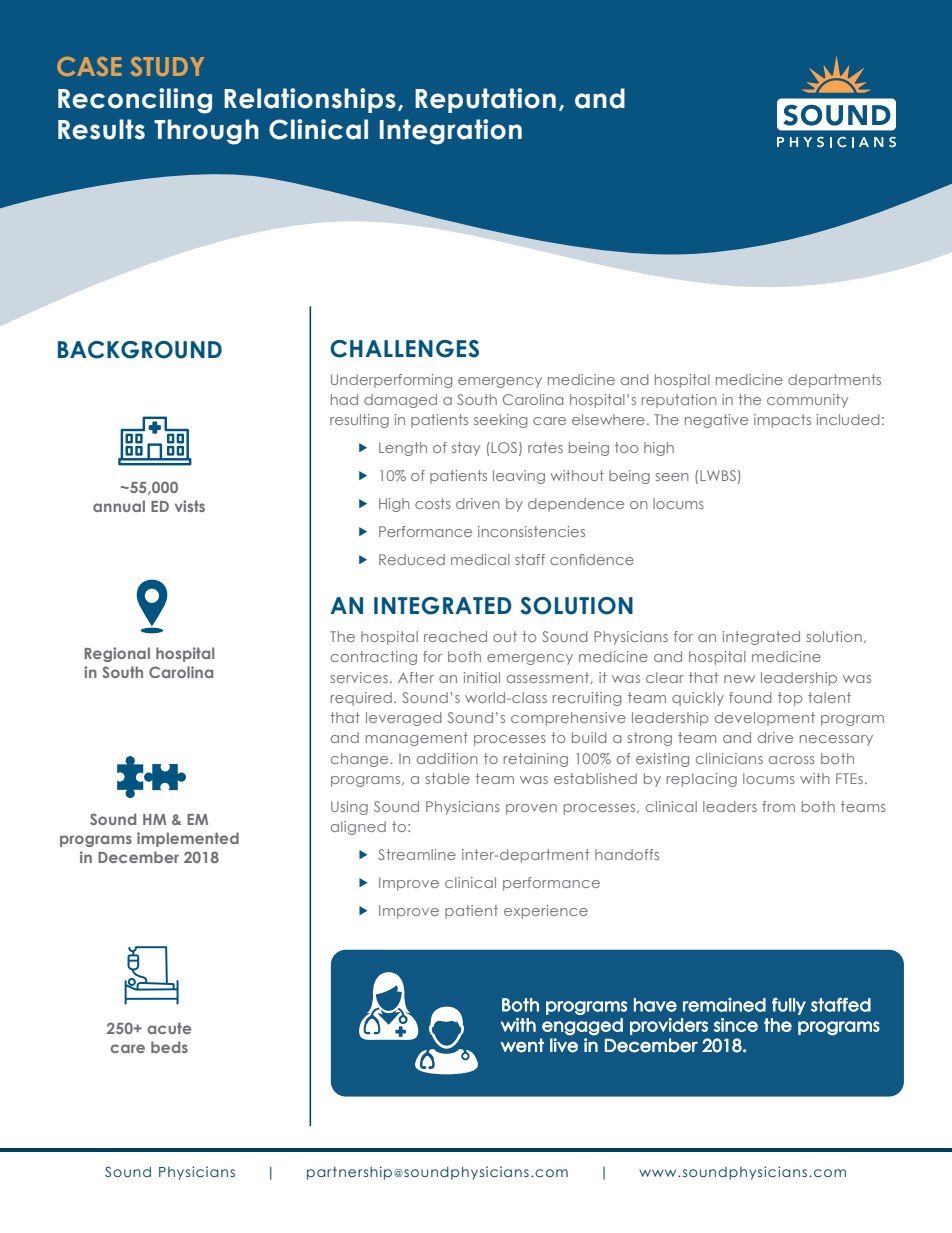 The height and width of the page is (1233, 952). I want to click on annual, so click(119, 506).
